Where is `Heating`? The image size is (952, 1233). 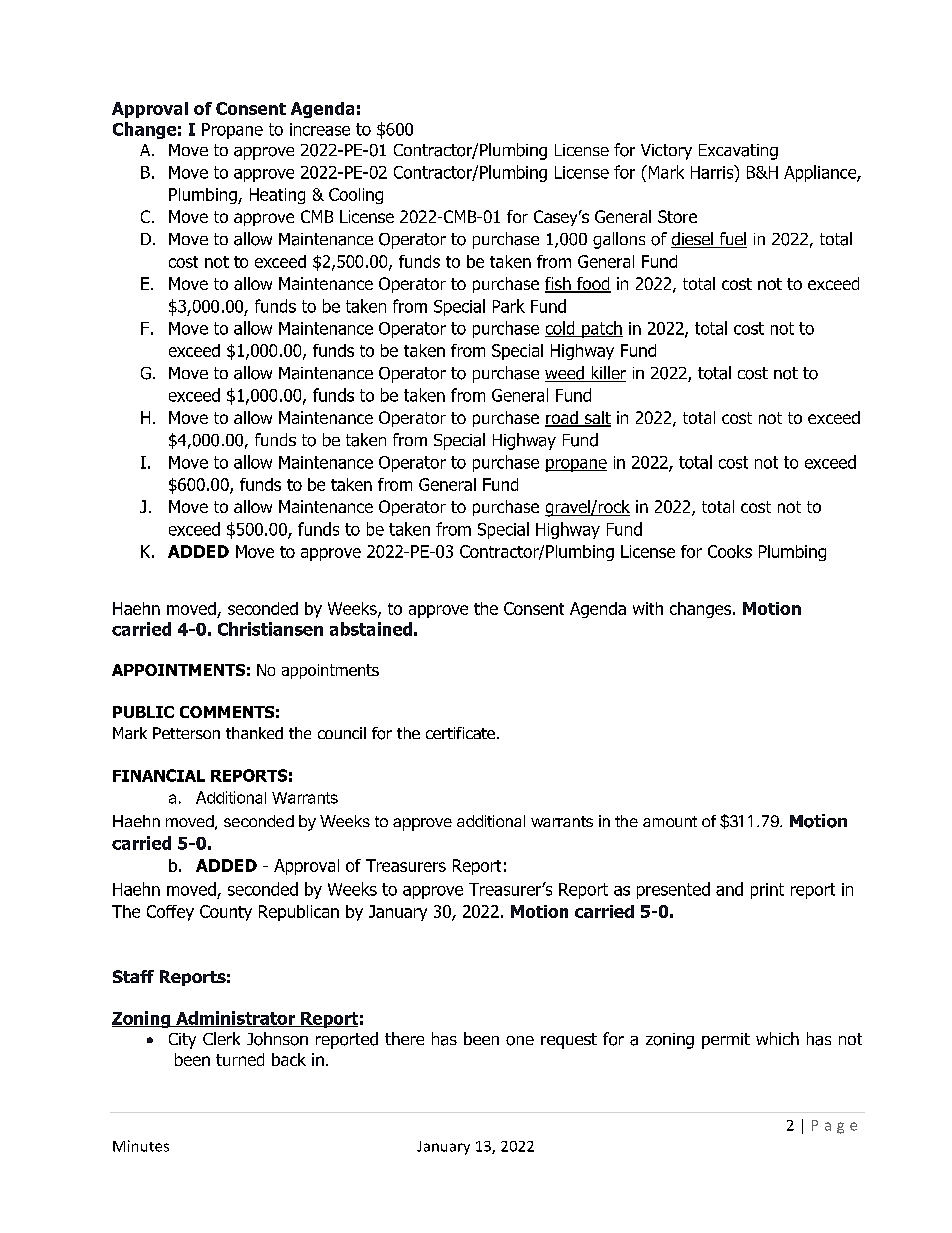 Heating is located at coordinates (277, 196).
